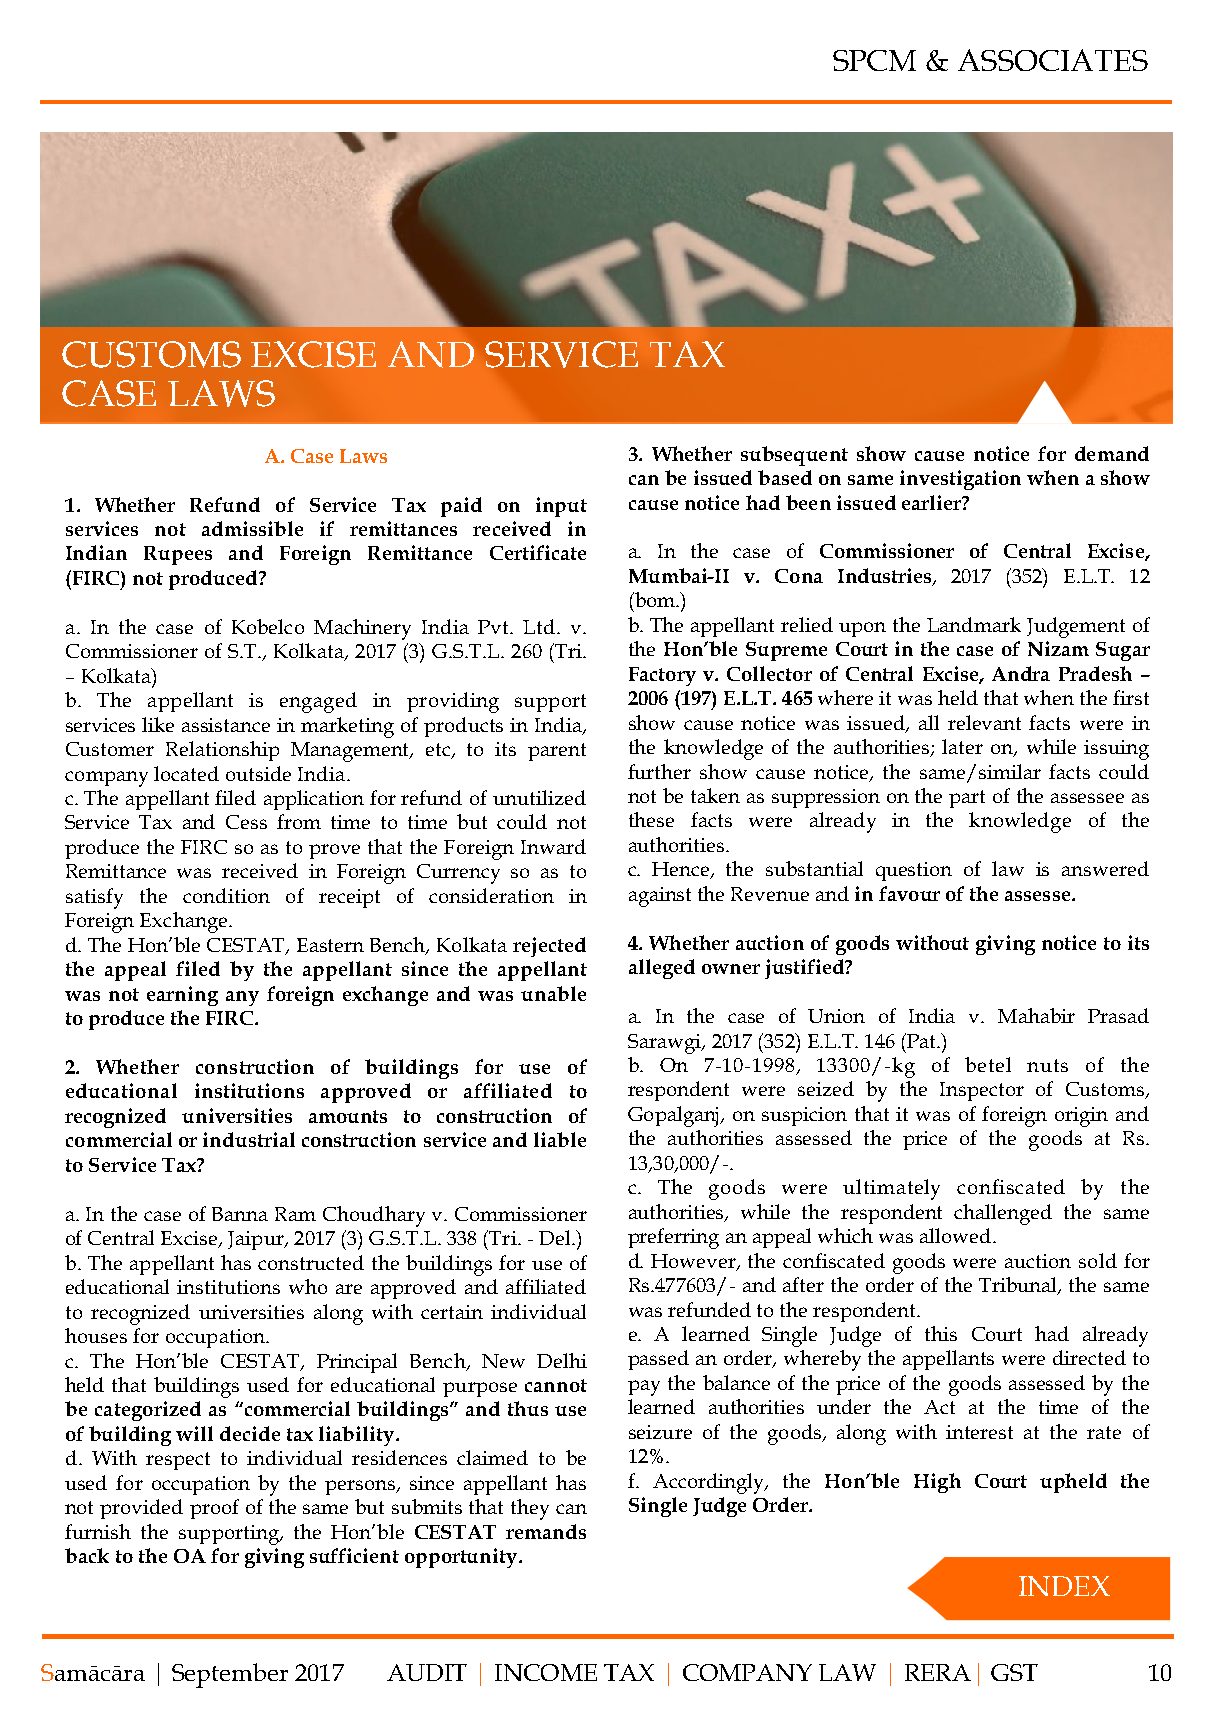 This document has height=1716, width=1213. Describe the element at coordinates (230, 1675) in the document. I see `September` at that location.
